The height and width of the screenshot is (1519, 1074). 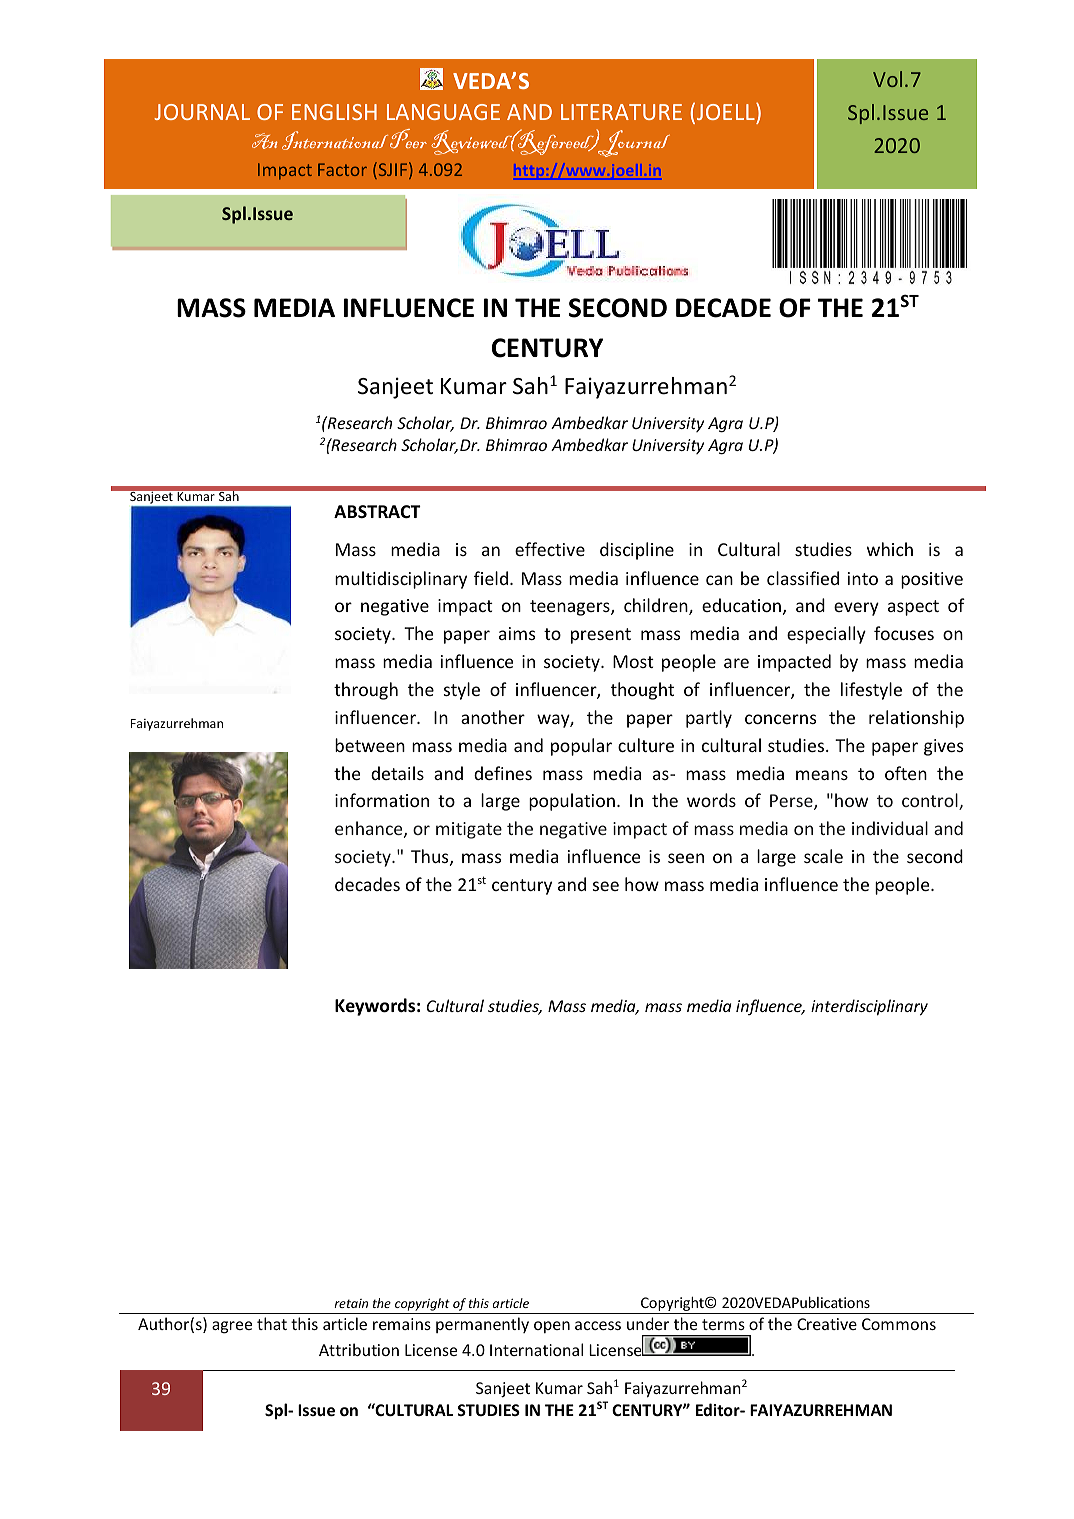 I want to click on Creative, so click(x=827, y=1324).
